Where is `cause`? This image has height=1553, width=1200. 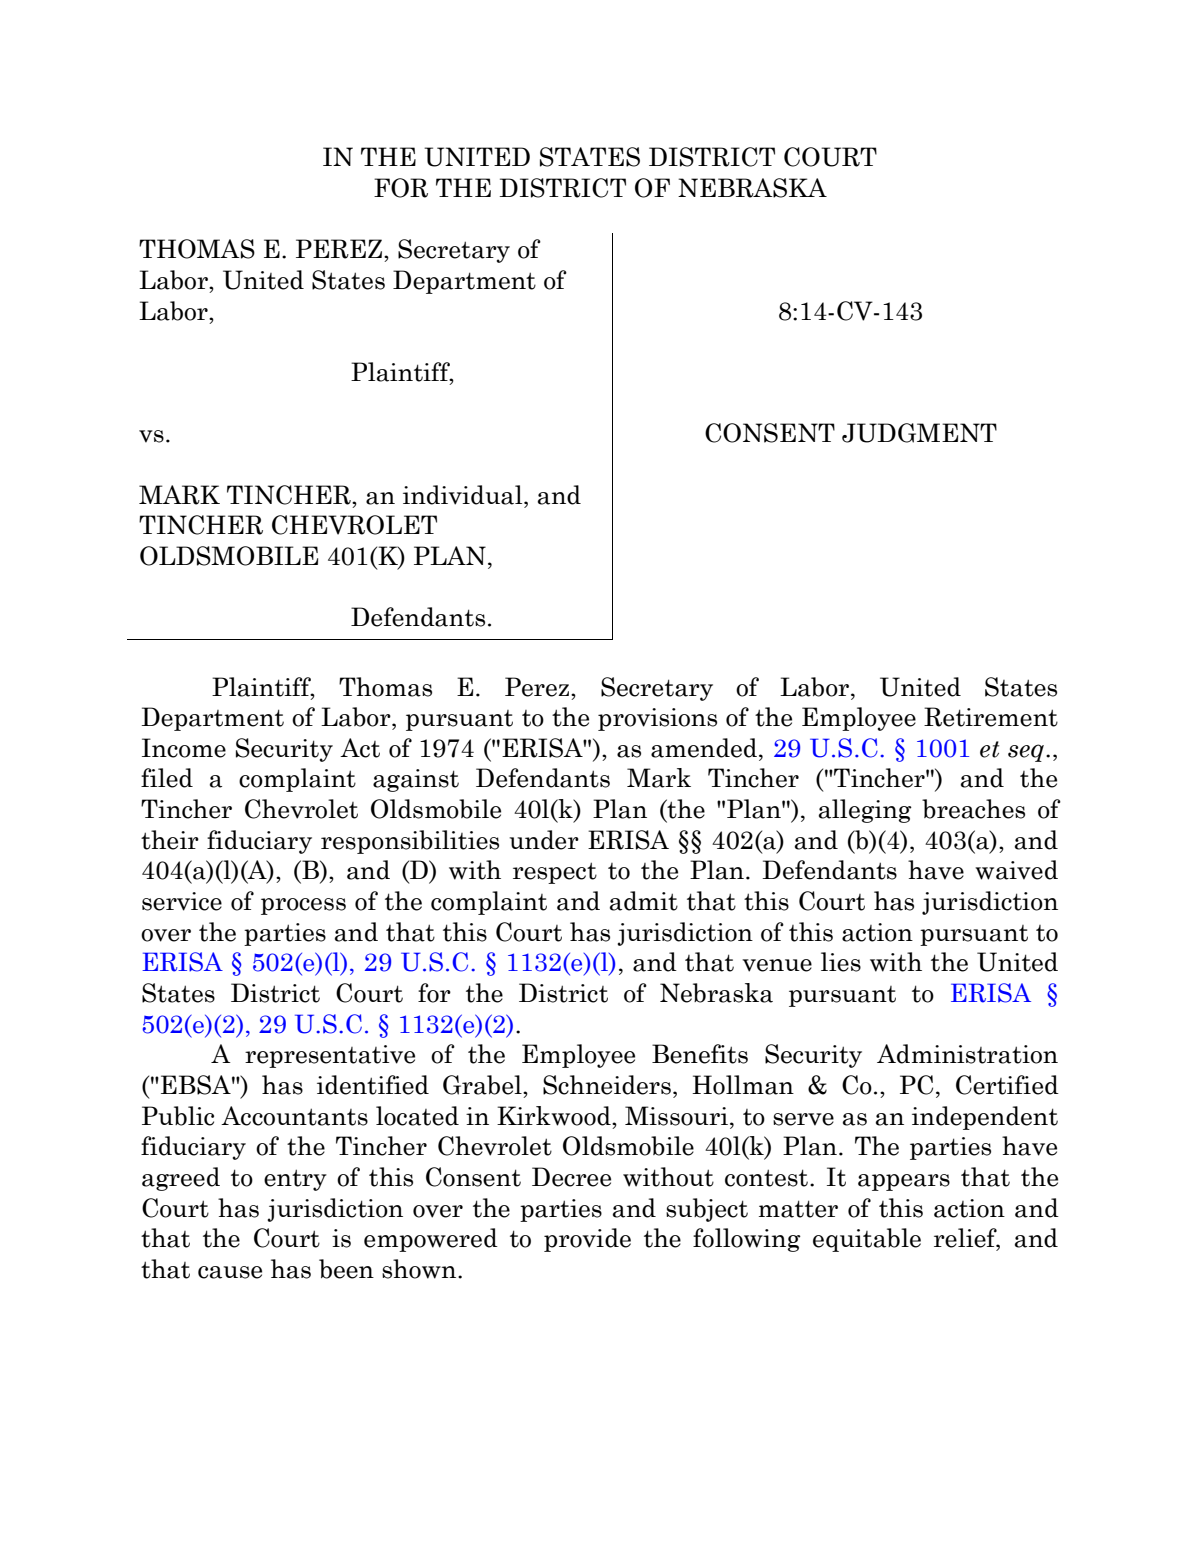
cause is located at coordinates (230, 1272).
